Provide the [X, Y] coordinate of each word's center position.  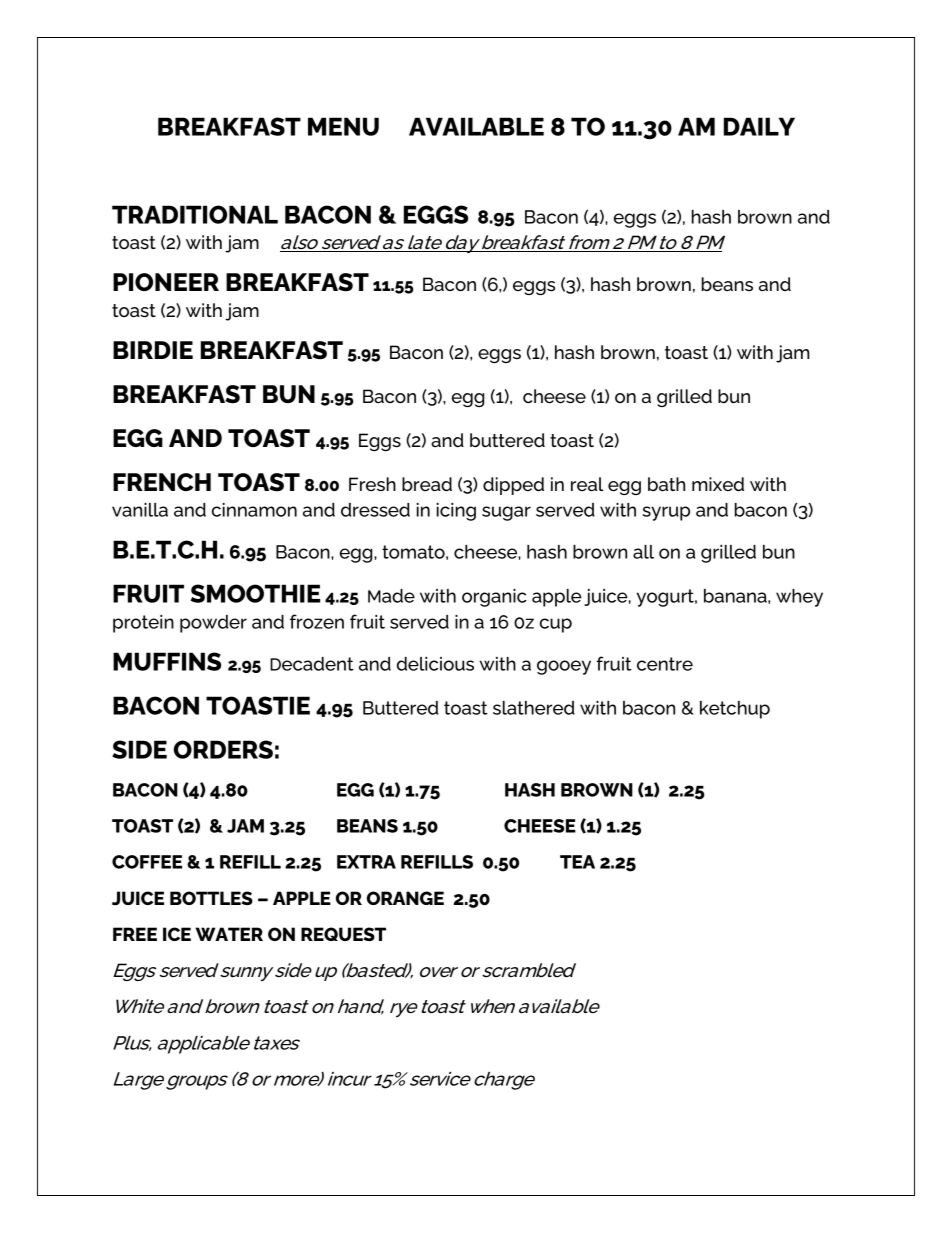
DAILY [759, 126]
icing [456, 512]
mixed [718, 484]
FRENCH [162, 482]
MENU [343, 126]
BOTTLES [211, 898]
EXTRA [366, 862]
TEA [577, 862]
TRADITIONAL [195, 214]
